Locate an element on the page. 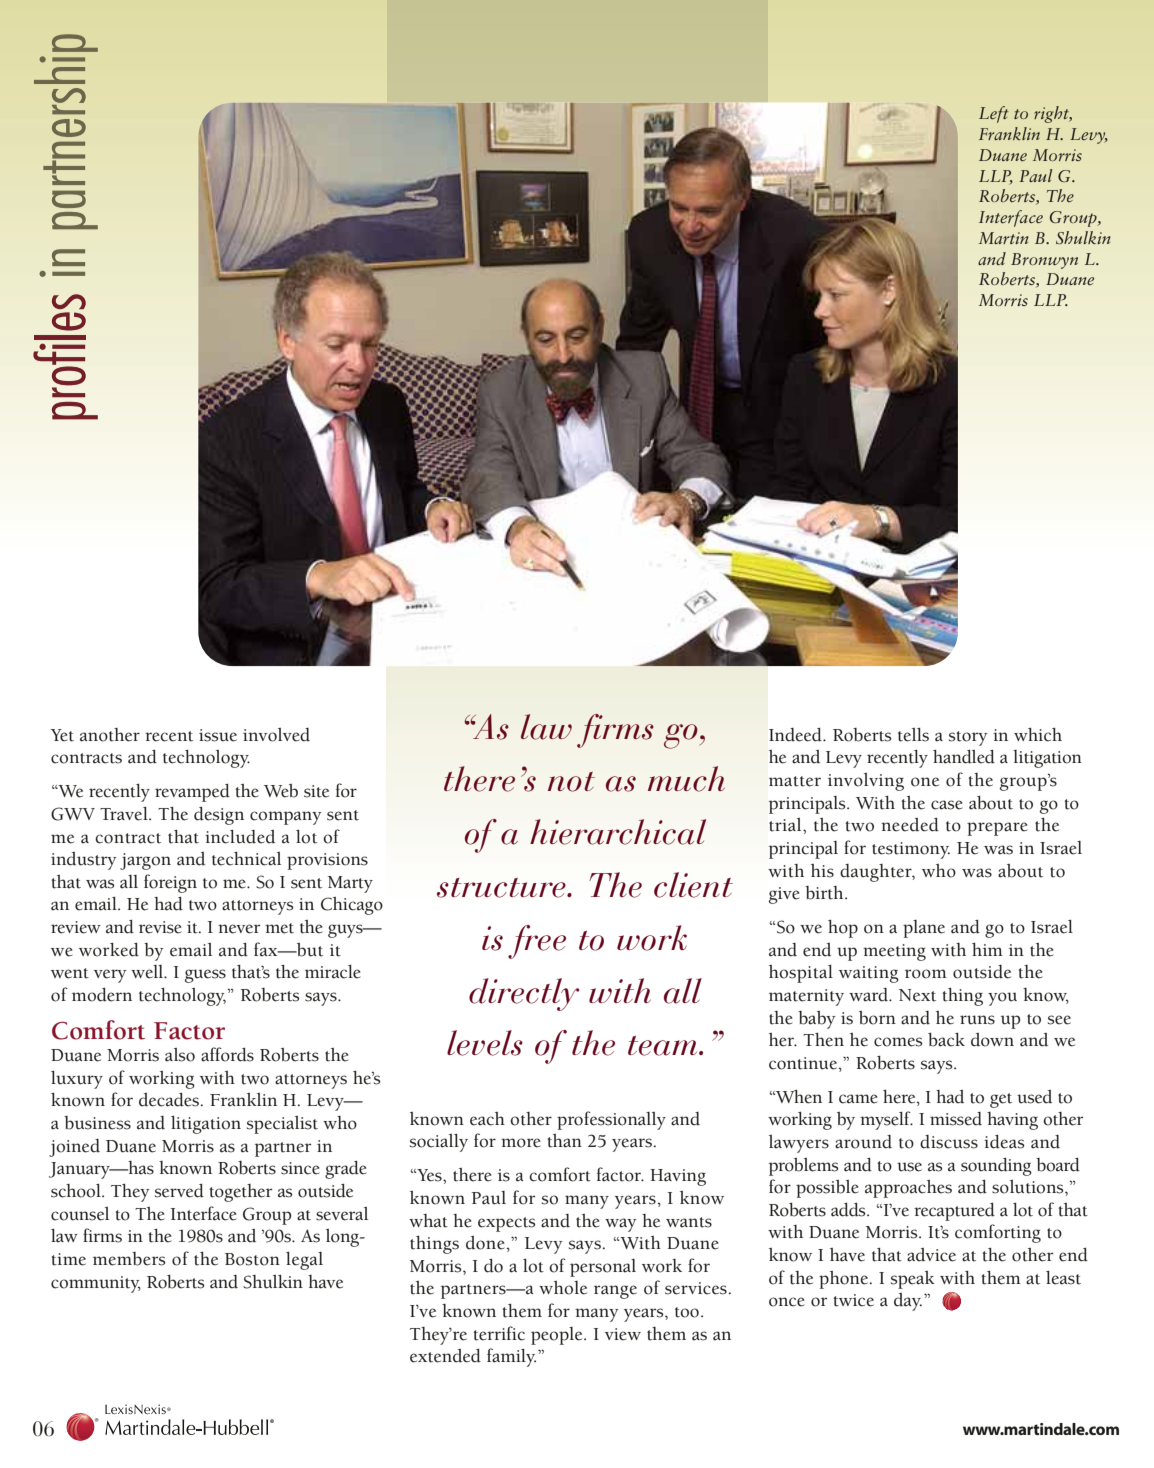 This image has width=1154, height=1468. right is located at coordinates (1053, 114).
